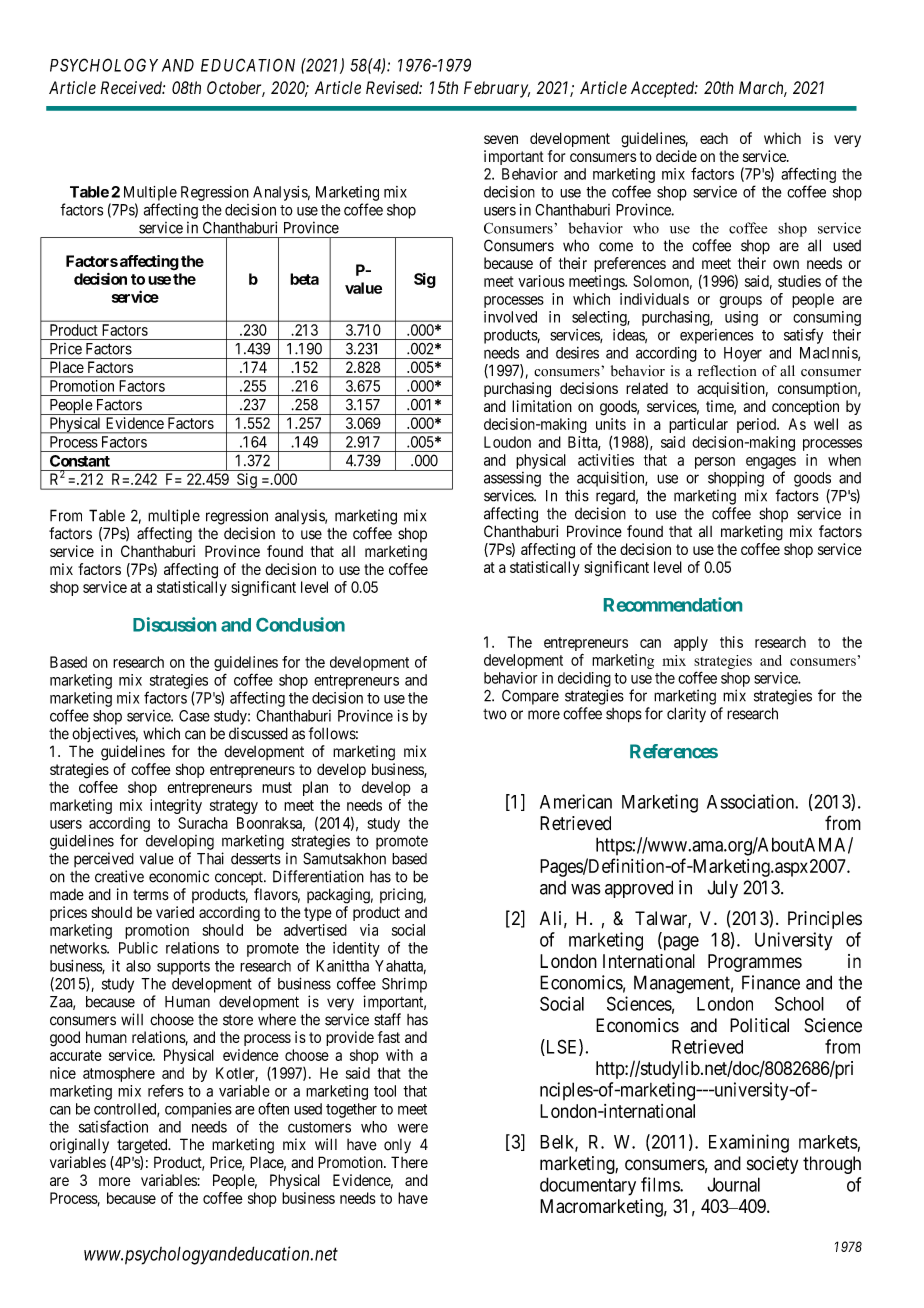 Image resolution: width=924 pixels, height=1308 pixels. I want to click on There, so click(409, 1162).
